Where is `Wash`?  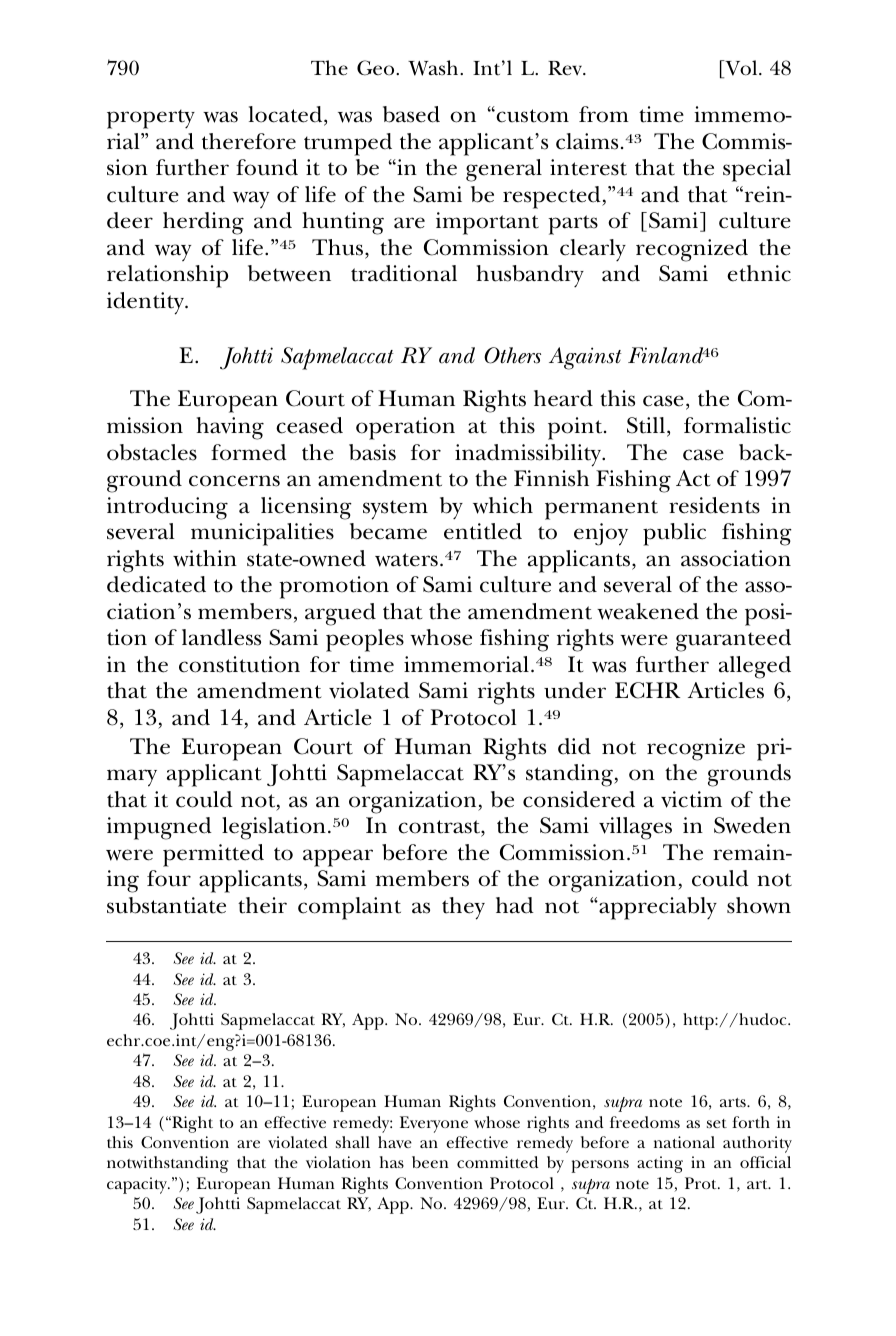
Wash is located at coordinates (434, 68).
